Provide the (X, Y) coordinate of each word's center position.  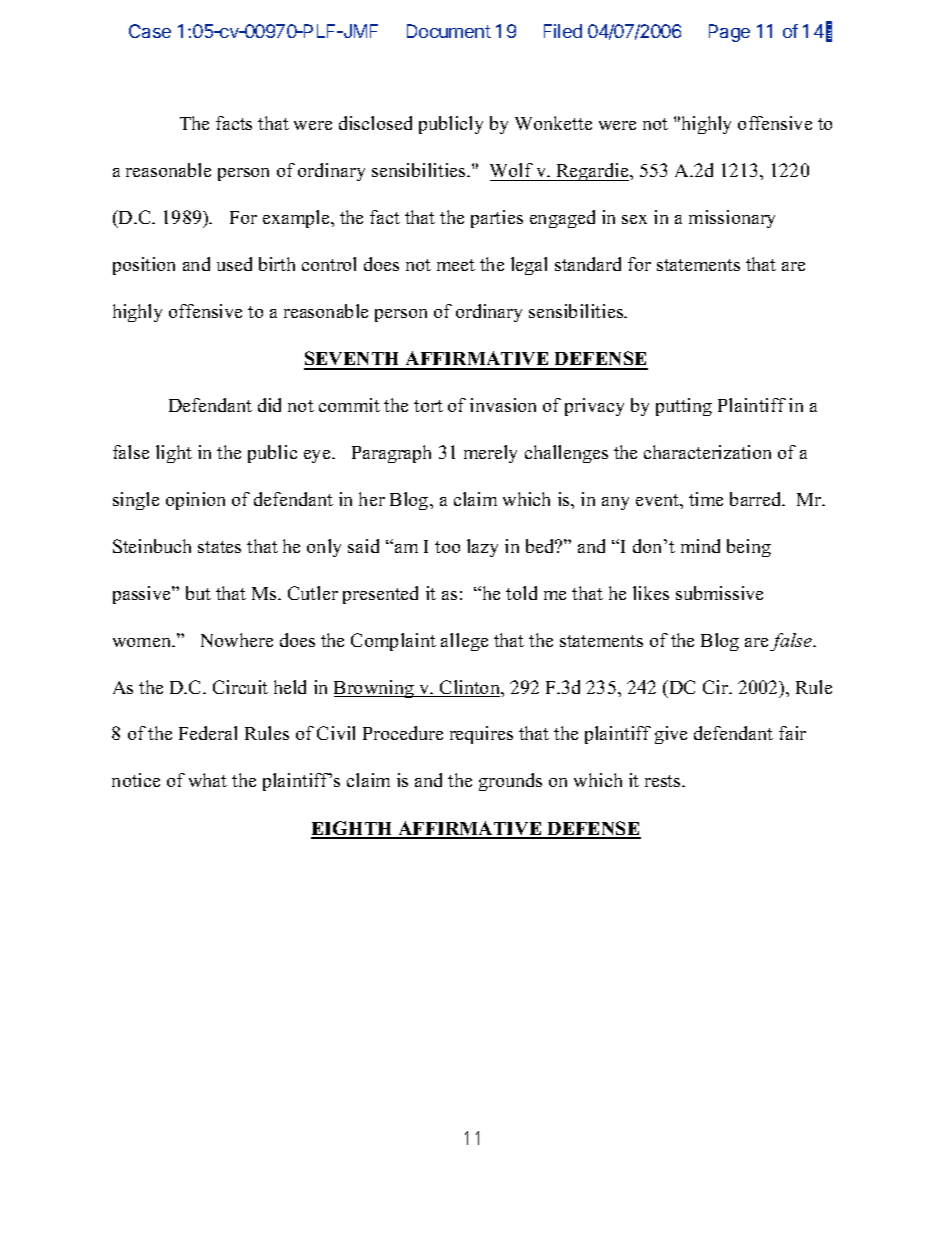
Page (729, 33)
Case (150, 31)
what (208, 780)
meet (456, 265)
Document (449, 31)
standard (588, 264)
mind (700, 546)
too (447, 547)
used (234, 264)
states (219, 547)
